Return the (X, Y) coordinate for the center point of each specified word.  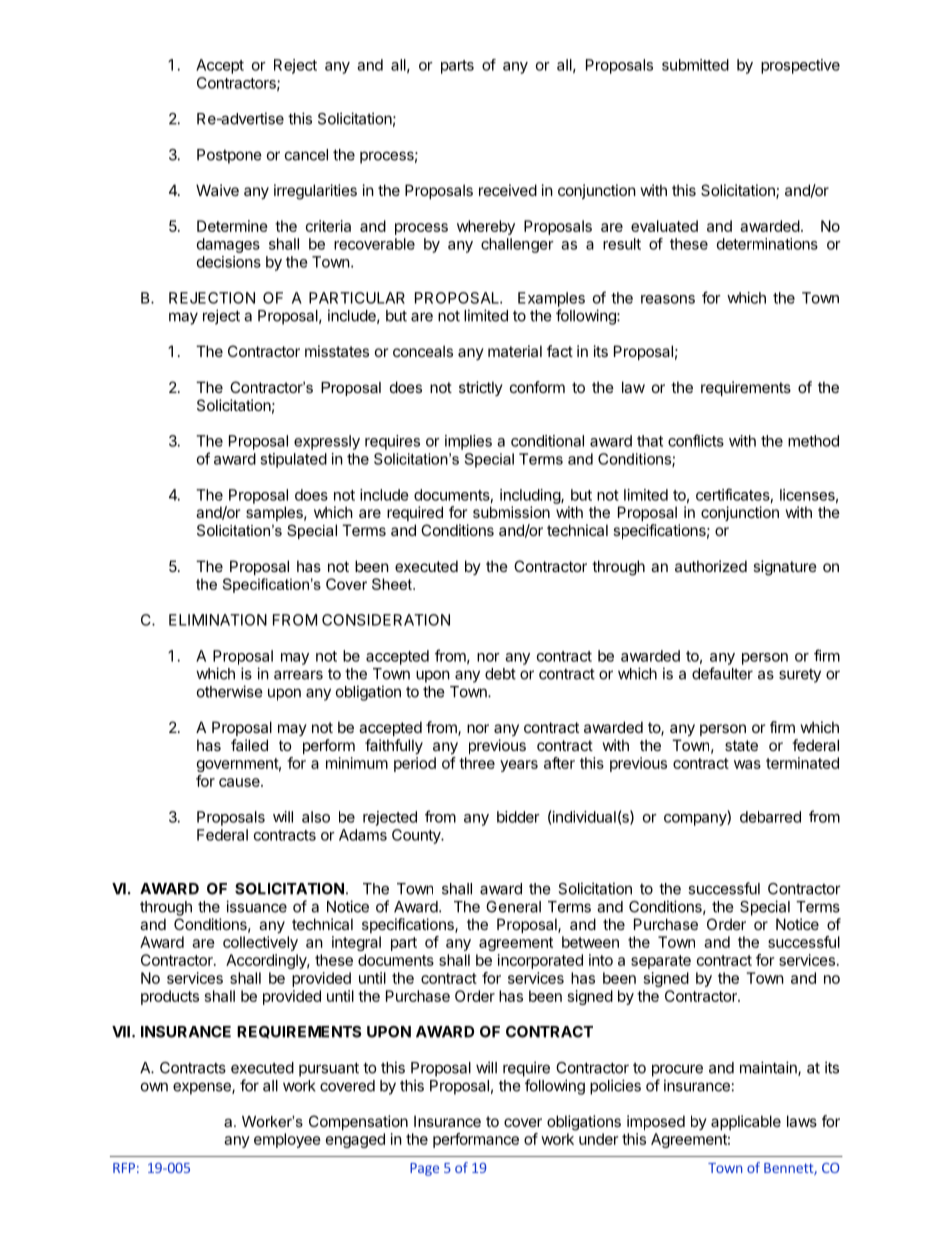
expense (203, 1088)
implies (468, 442)
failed (249, 745)
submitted (695, 65)
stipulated (293, 460)
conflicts (696, 440)
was (747, 764)
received (508, 190)
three (477, 763)
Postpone (229, 156)
